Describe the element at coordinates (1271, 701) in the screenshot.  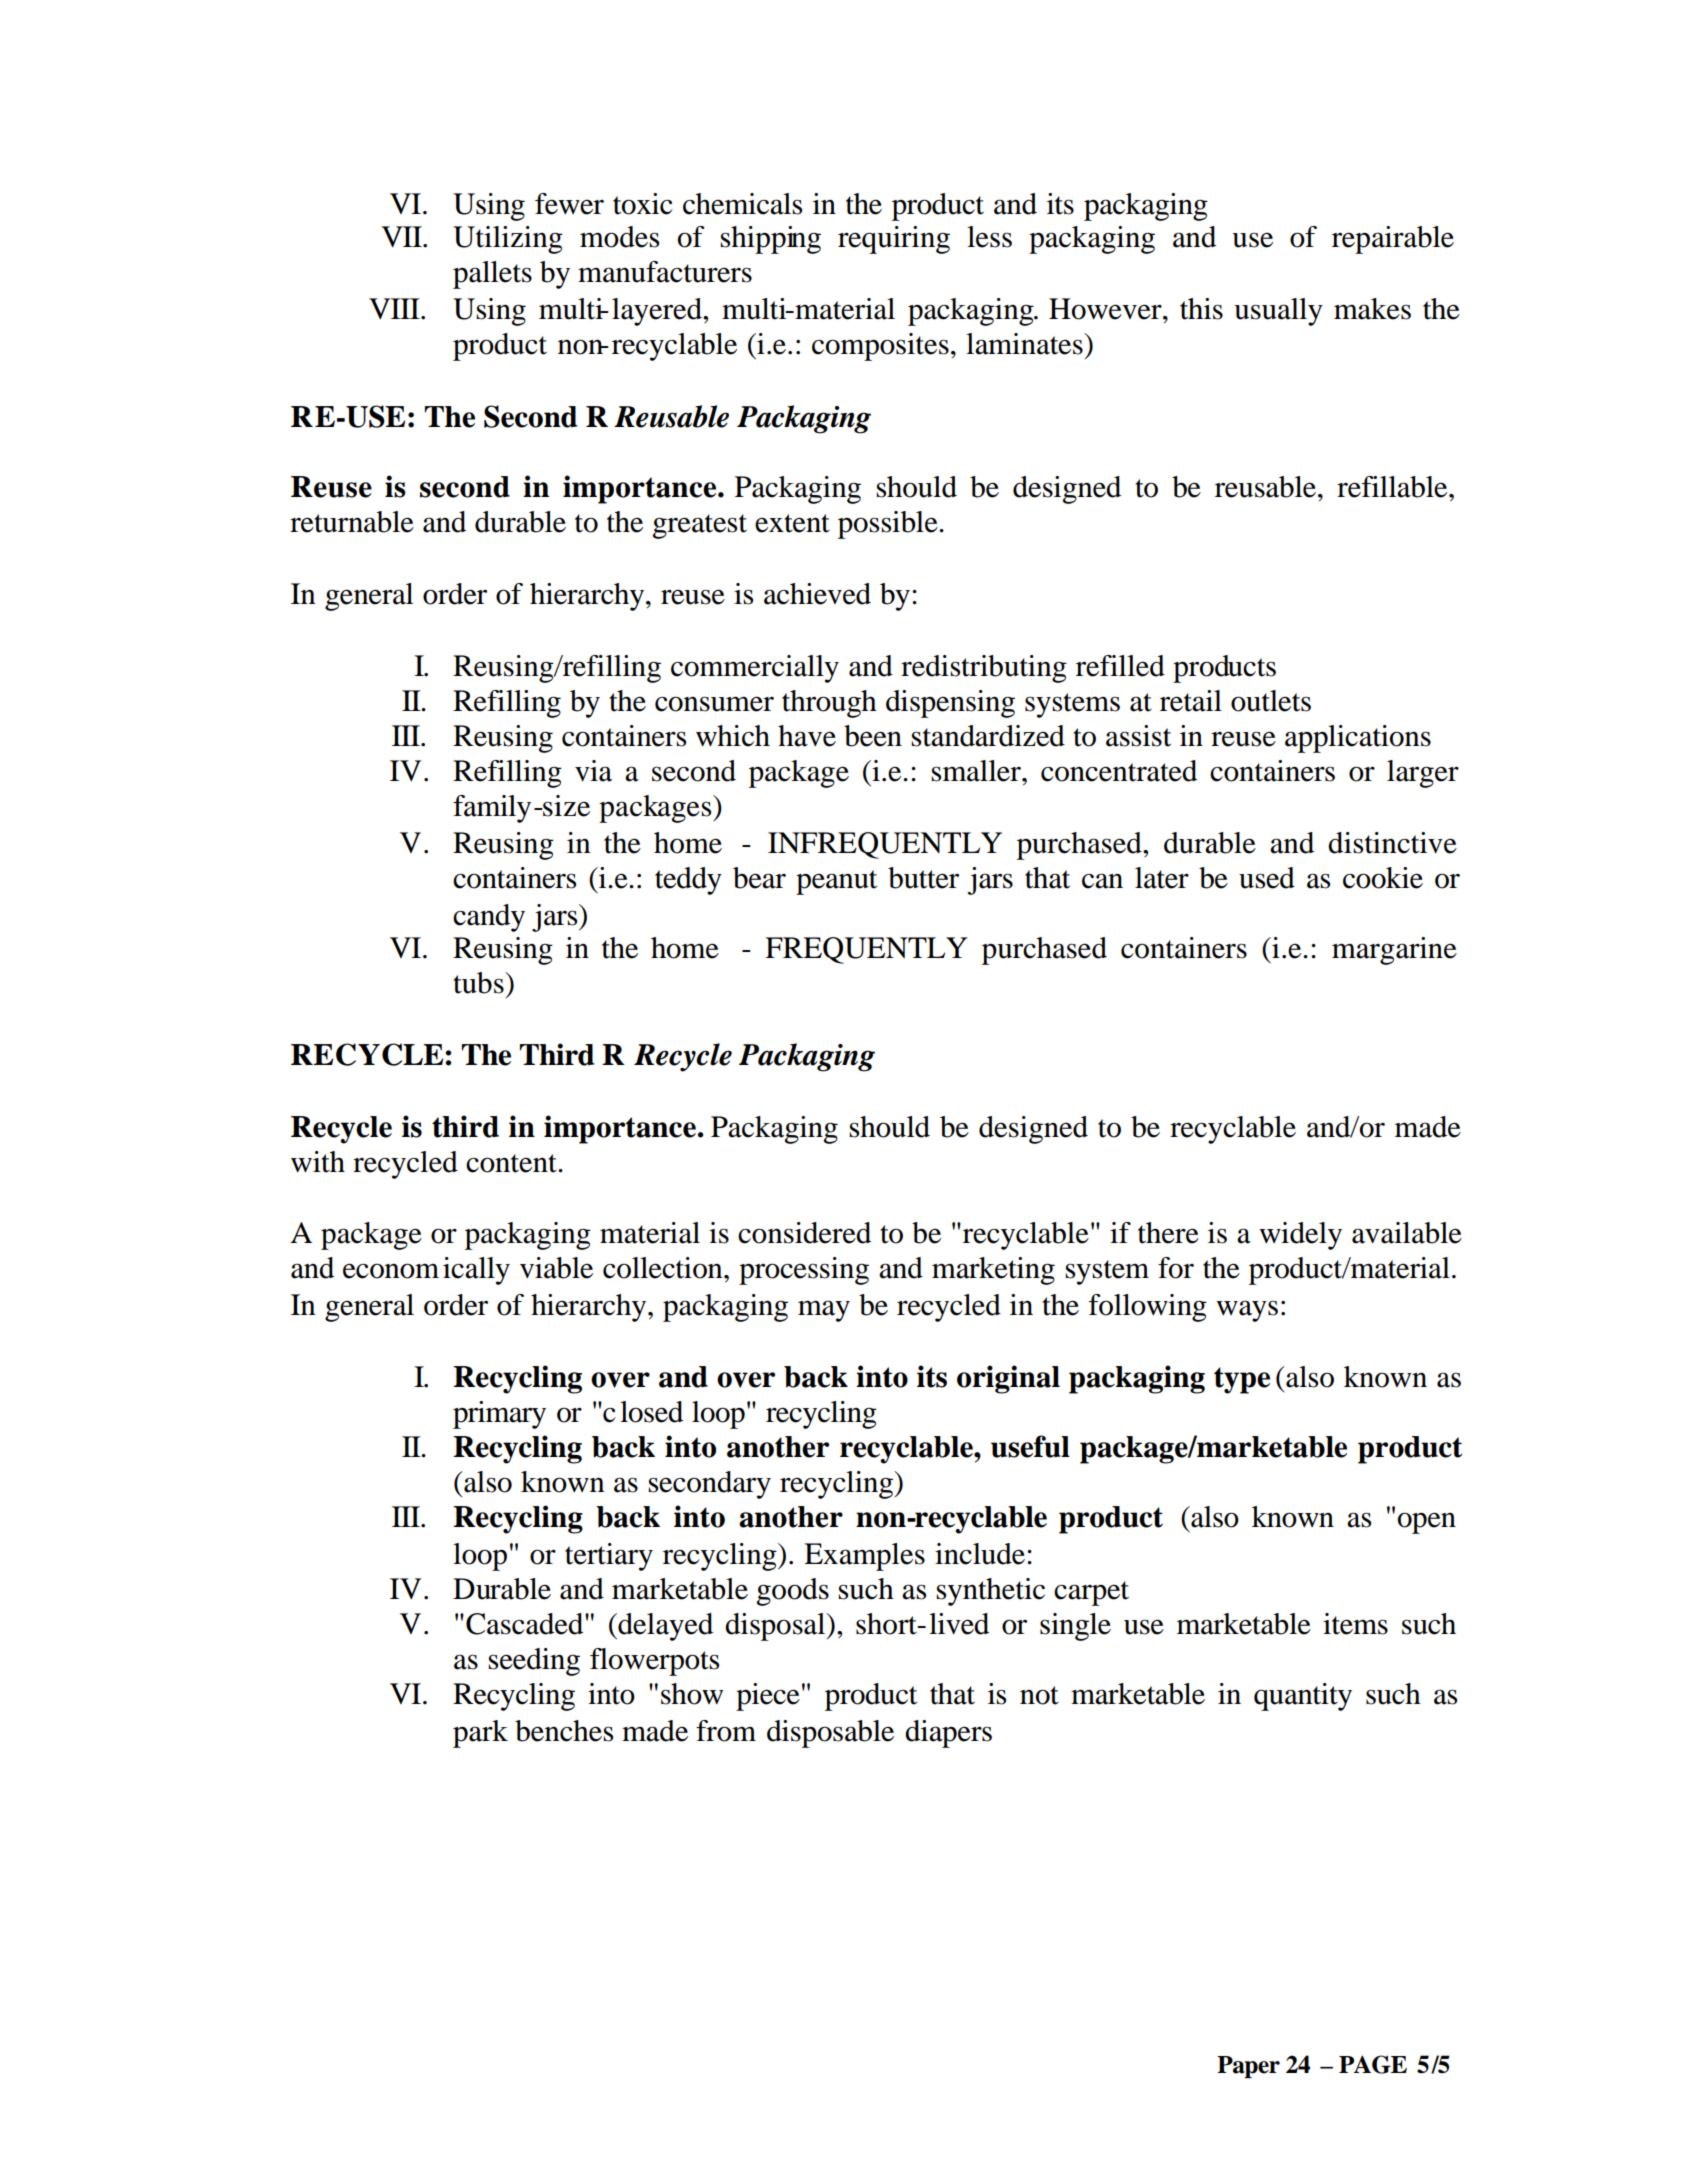
I see `outlets` at that location.
